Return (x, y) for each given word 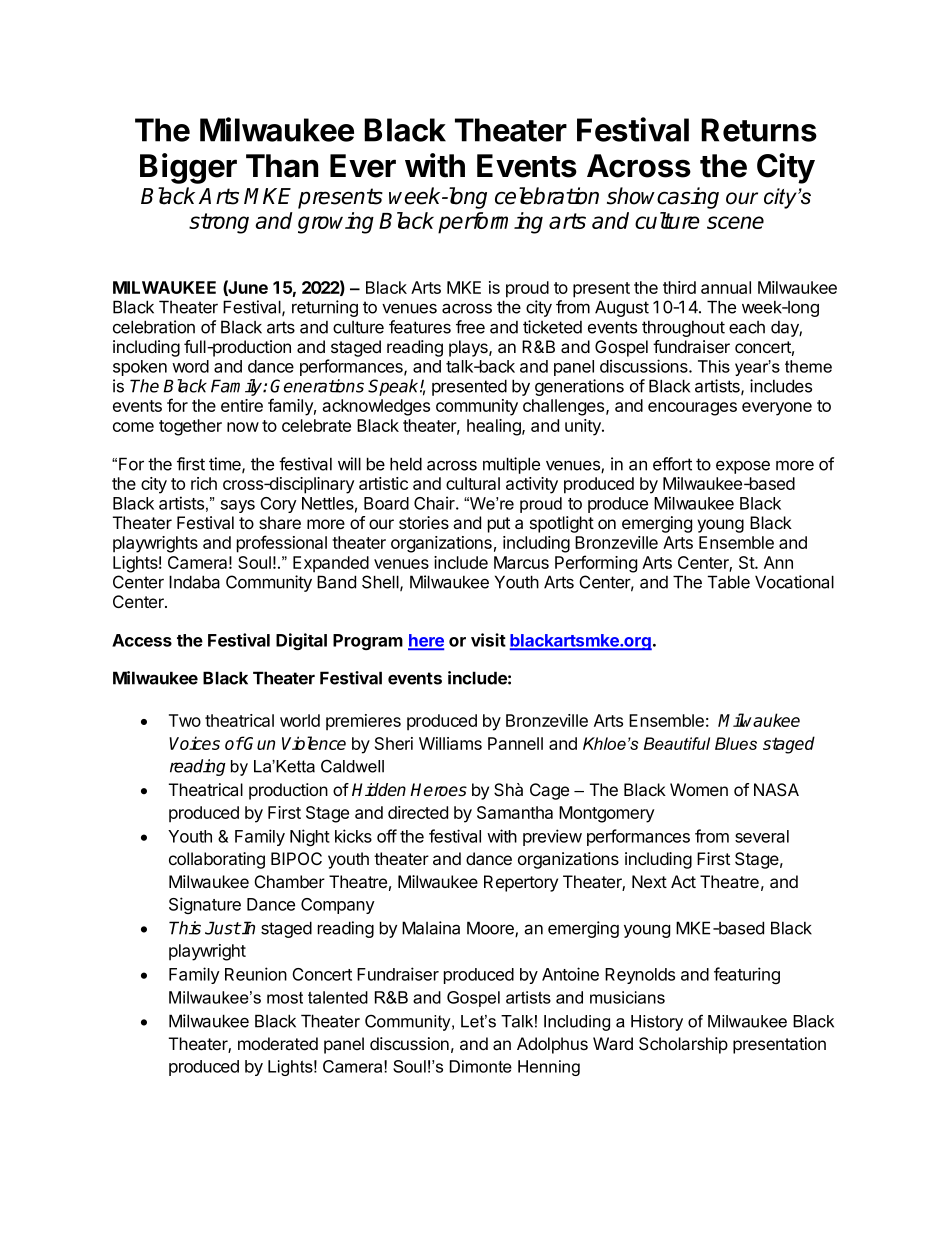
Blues (736, 743)
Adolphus (552, 1045)
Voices (194, 743)
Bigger (188, 168)
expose (743, 467)
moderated (278, 1043)
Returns (759, 130)
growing (336, 223)
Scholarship (683, 1045)
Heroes (438, 790)
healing (495, 427)
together (190, 427)
